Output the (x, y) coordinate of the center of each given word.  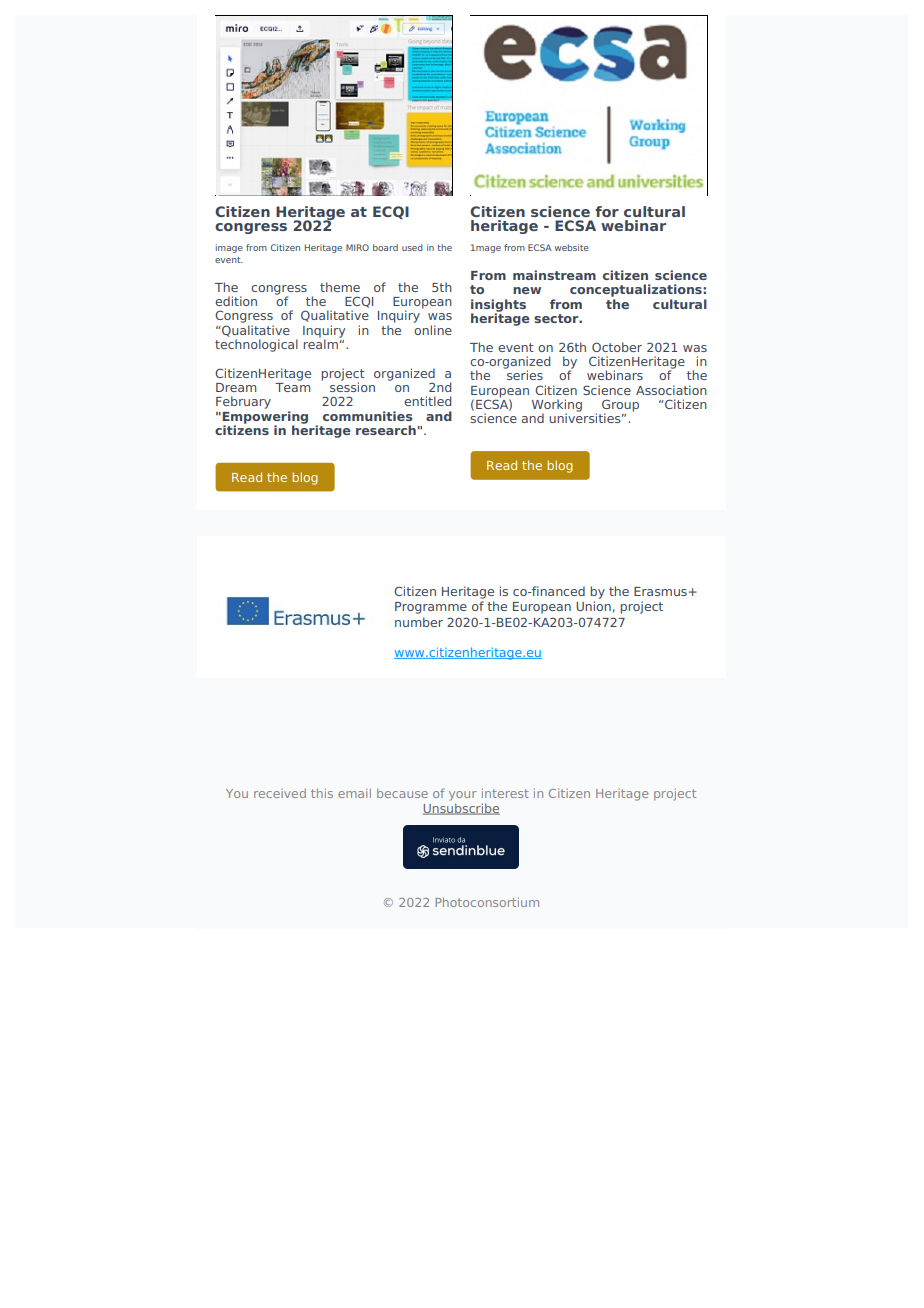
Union (593, 606)
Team (292, 386)
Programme (431, 608)
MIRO (357, 247)
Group (620, 406)
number (419, 622)
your (463, 796)
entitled (427, 401)
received (280, 793)
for (607, 211)
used (412, 247)
